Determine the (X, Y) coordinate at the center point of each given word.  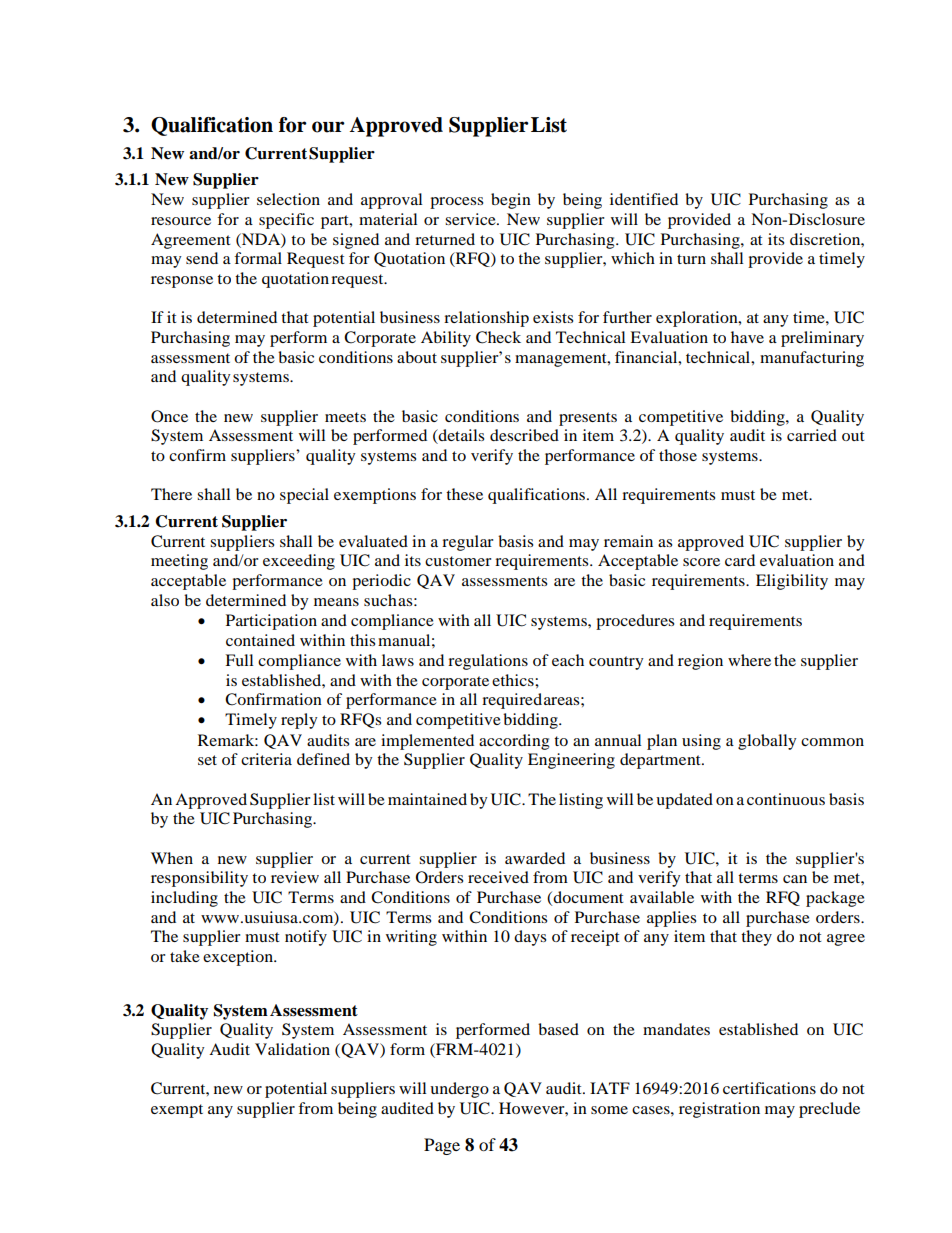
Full (239, 660)
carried (812, 435)
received (498, 877)
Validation (292, 1049)
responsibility (199, 879)
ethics (514, 680)
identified (644, 199)
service (471, 219)
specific (286, 221)
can (795, 879)
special (304, 496)
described (524, 435)
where (749, 660)
